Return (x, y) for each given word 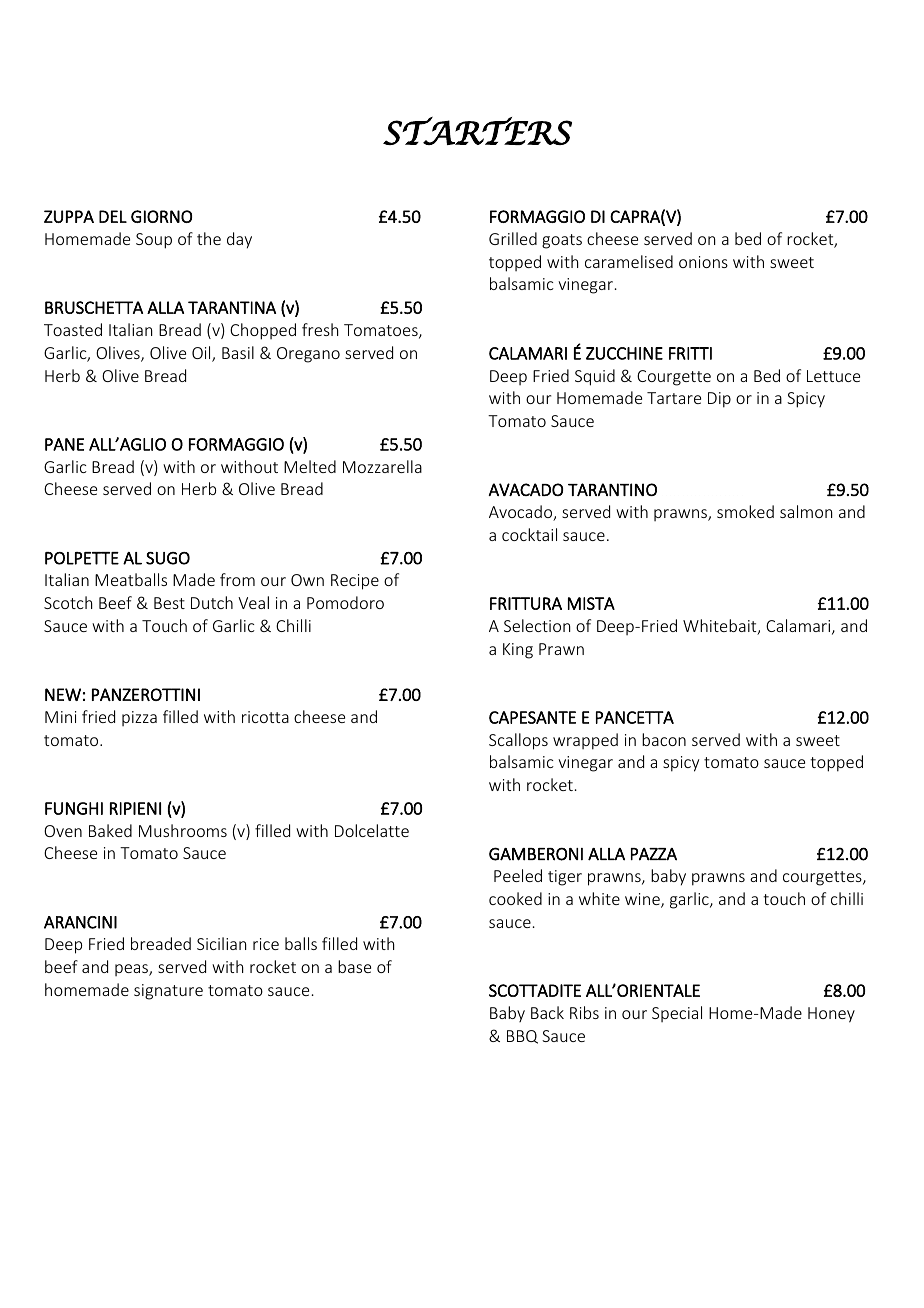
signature (168, 992)
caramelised (629, 261)
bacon (664, 739)
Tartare (674, 398)
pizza (139, 718)
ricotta (265, 717)
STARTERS (477, 131)
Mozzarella (382, 466)
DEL (113, 216)
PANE (64, 444)
